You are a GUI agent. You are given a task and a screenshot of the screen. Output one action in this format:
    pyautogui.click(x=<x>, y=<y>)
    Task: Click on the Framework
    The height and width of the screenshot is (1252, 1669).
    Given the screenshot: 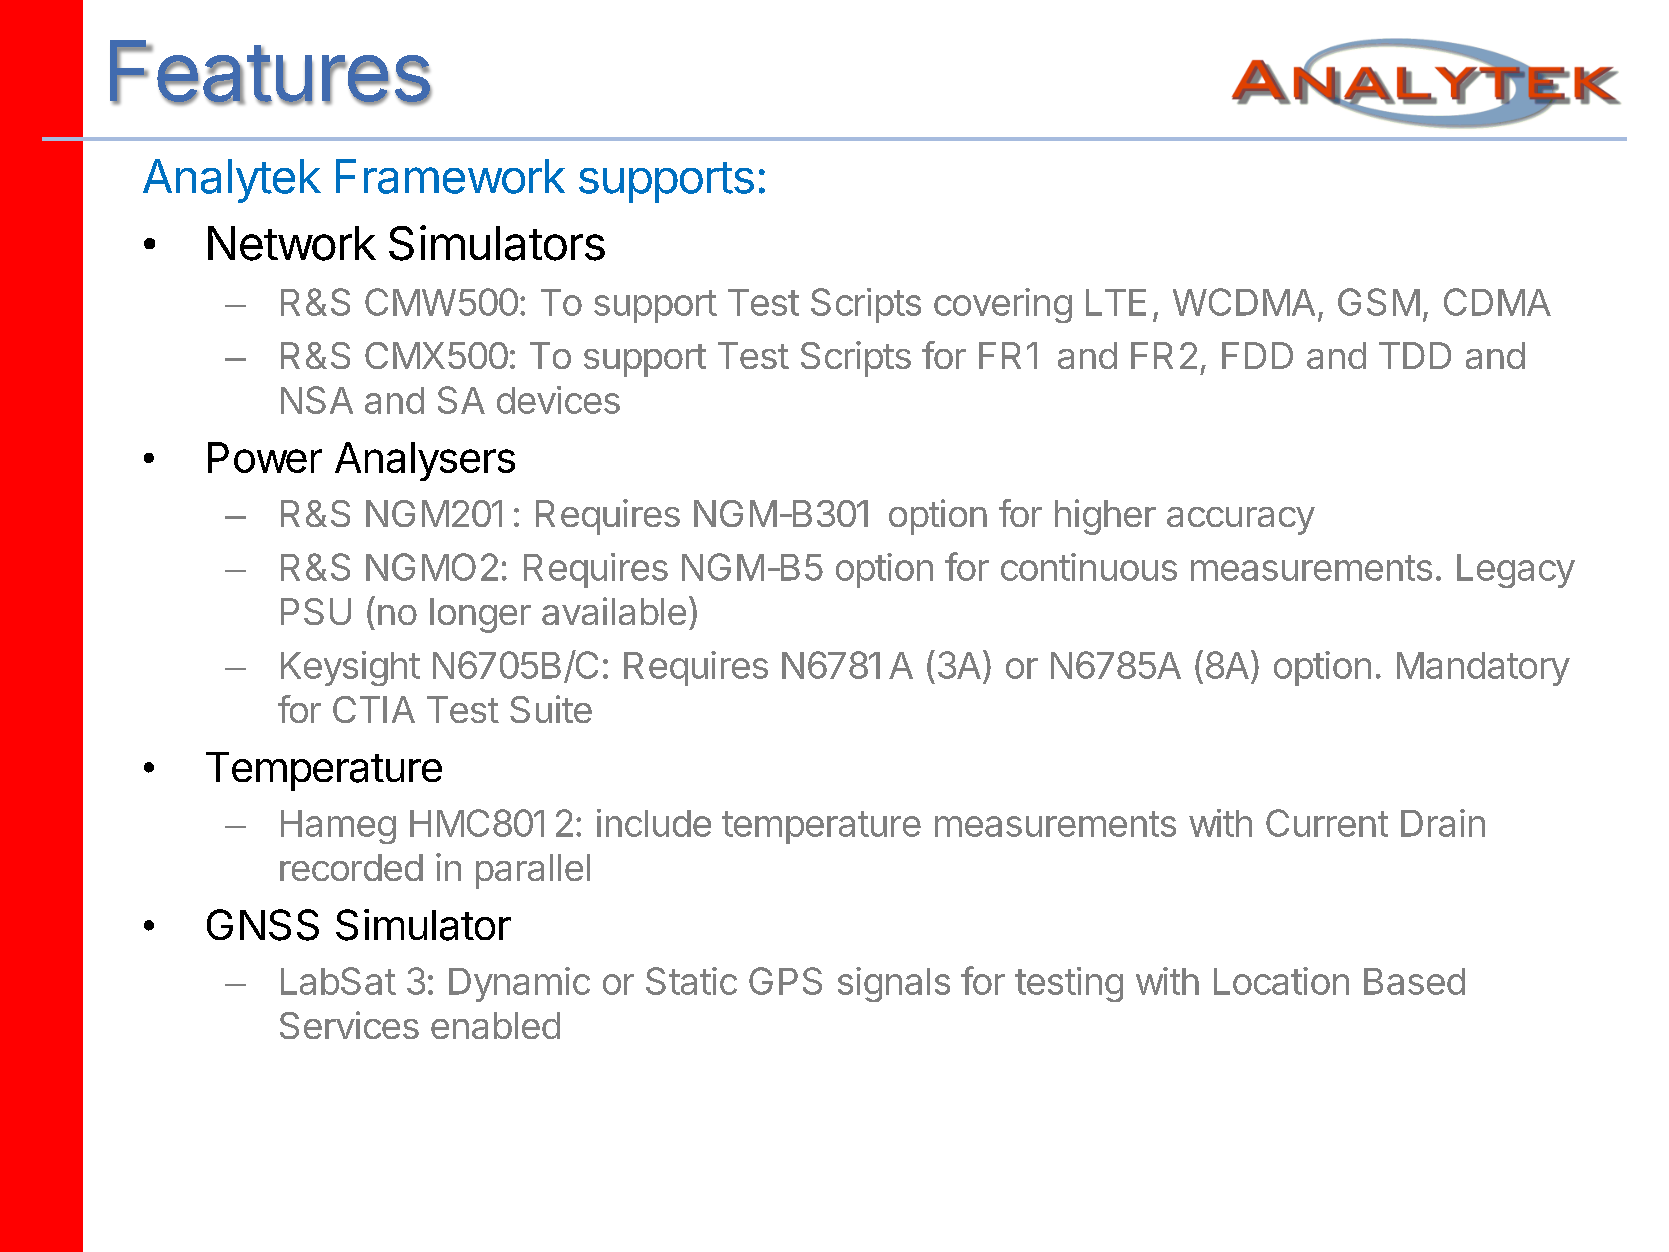 What is the action you would take?
    pyautogui.click(x=450, y=176)
